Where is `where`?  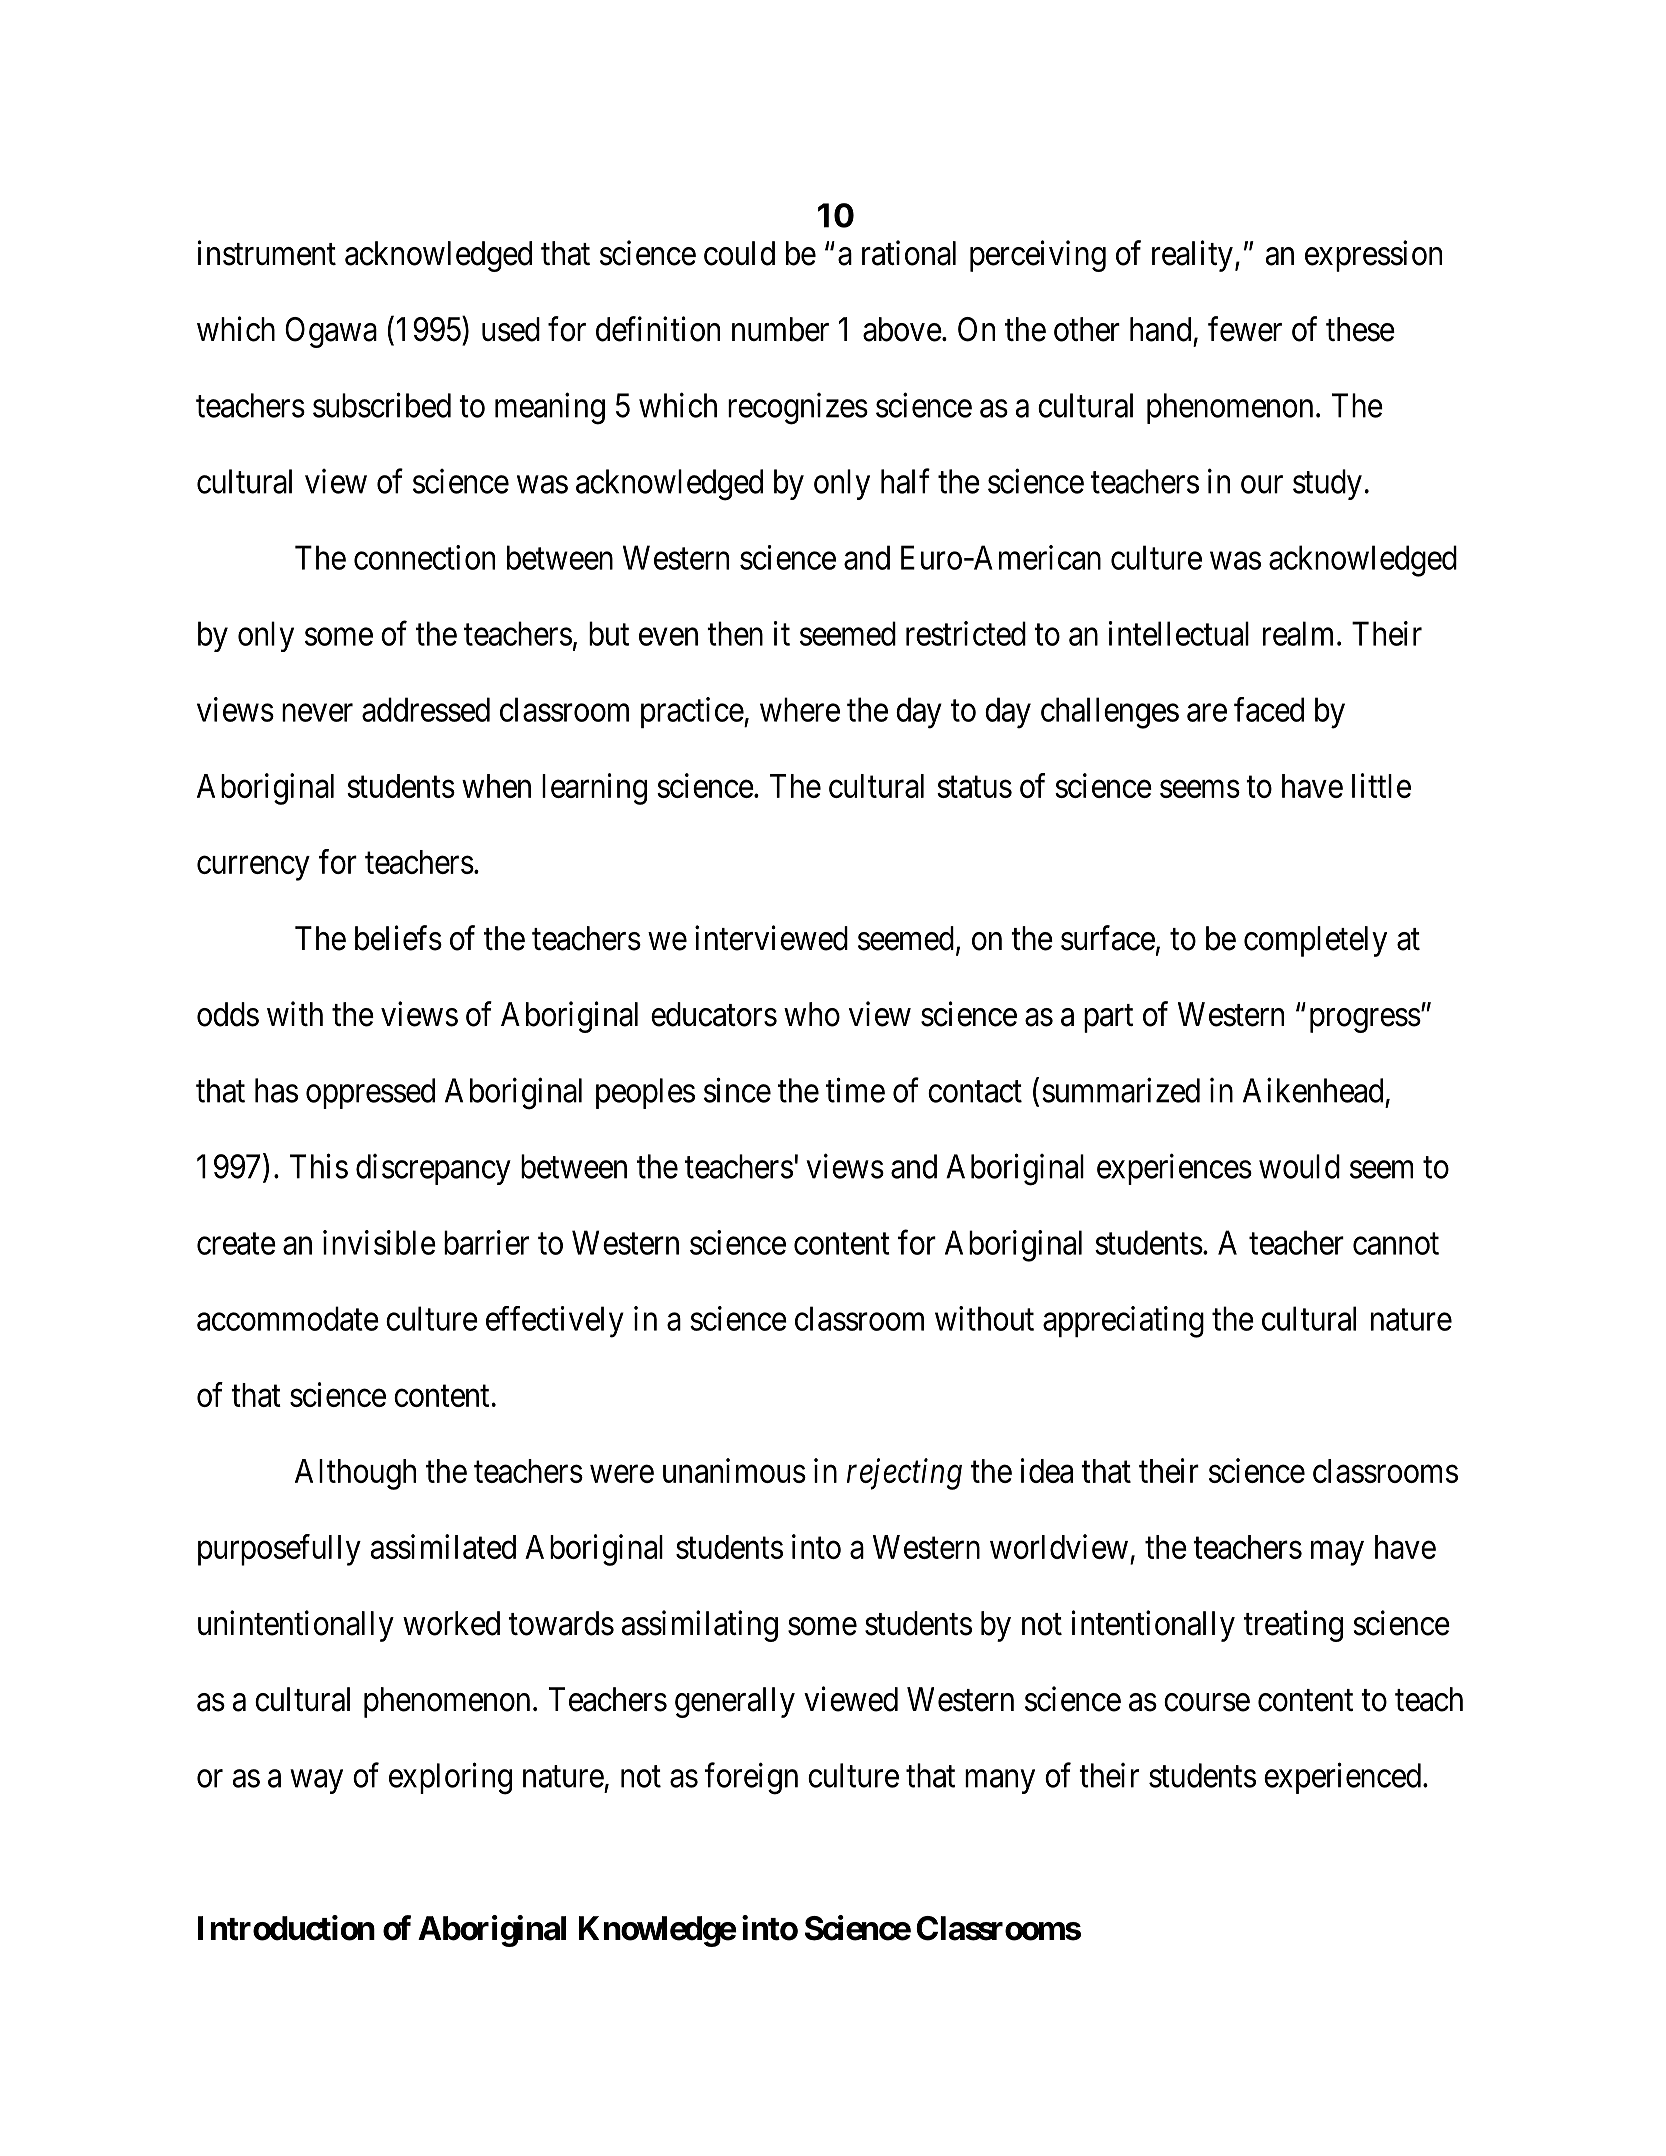
where is located at coordinates (800, 709).
